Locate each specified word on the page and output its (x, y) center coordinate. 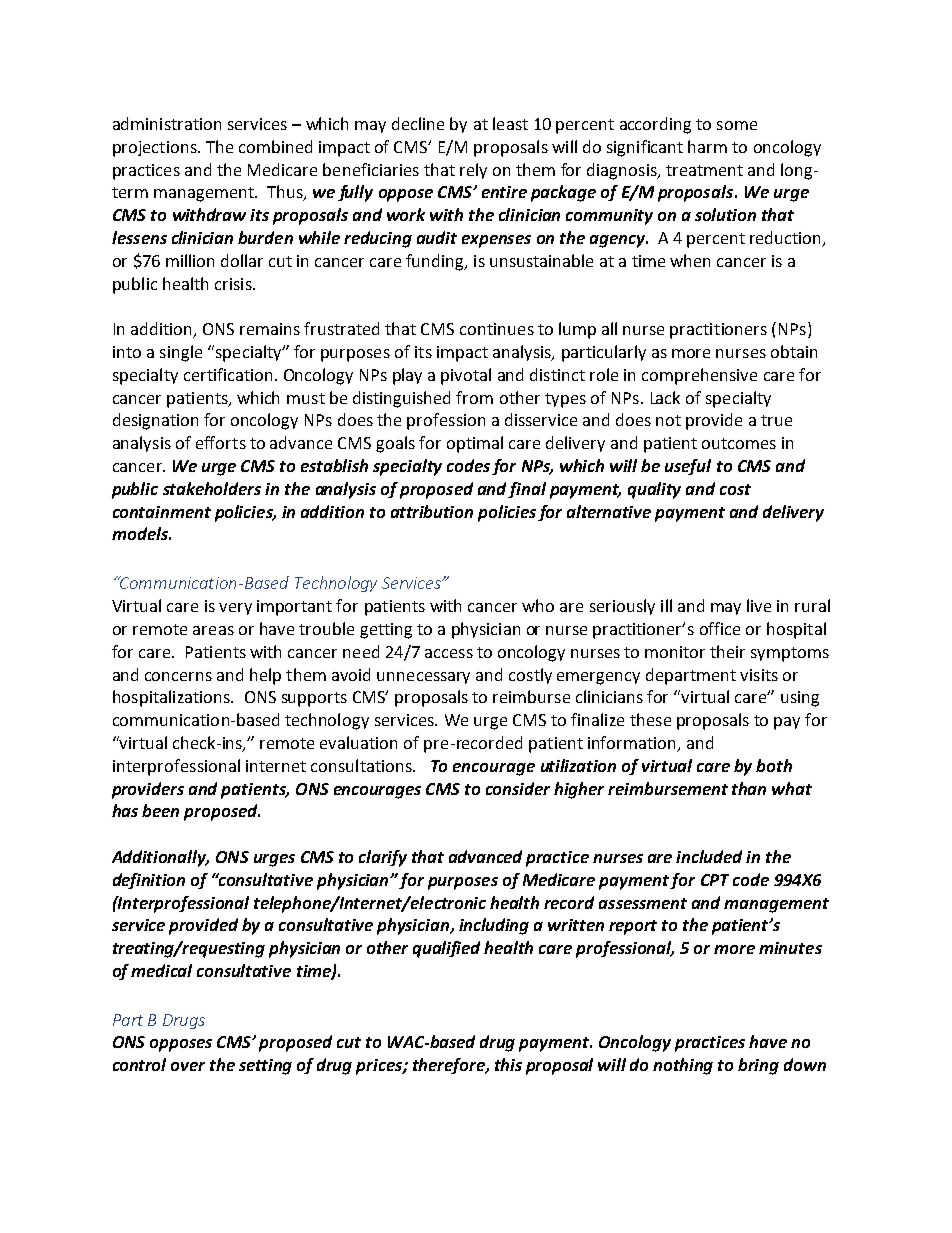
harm (707, 146)
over (188, 1066)
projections (156, 149)
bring (758, 1066)
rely (473, 171)
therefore (450, 1066)
